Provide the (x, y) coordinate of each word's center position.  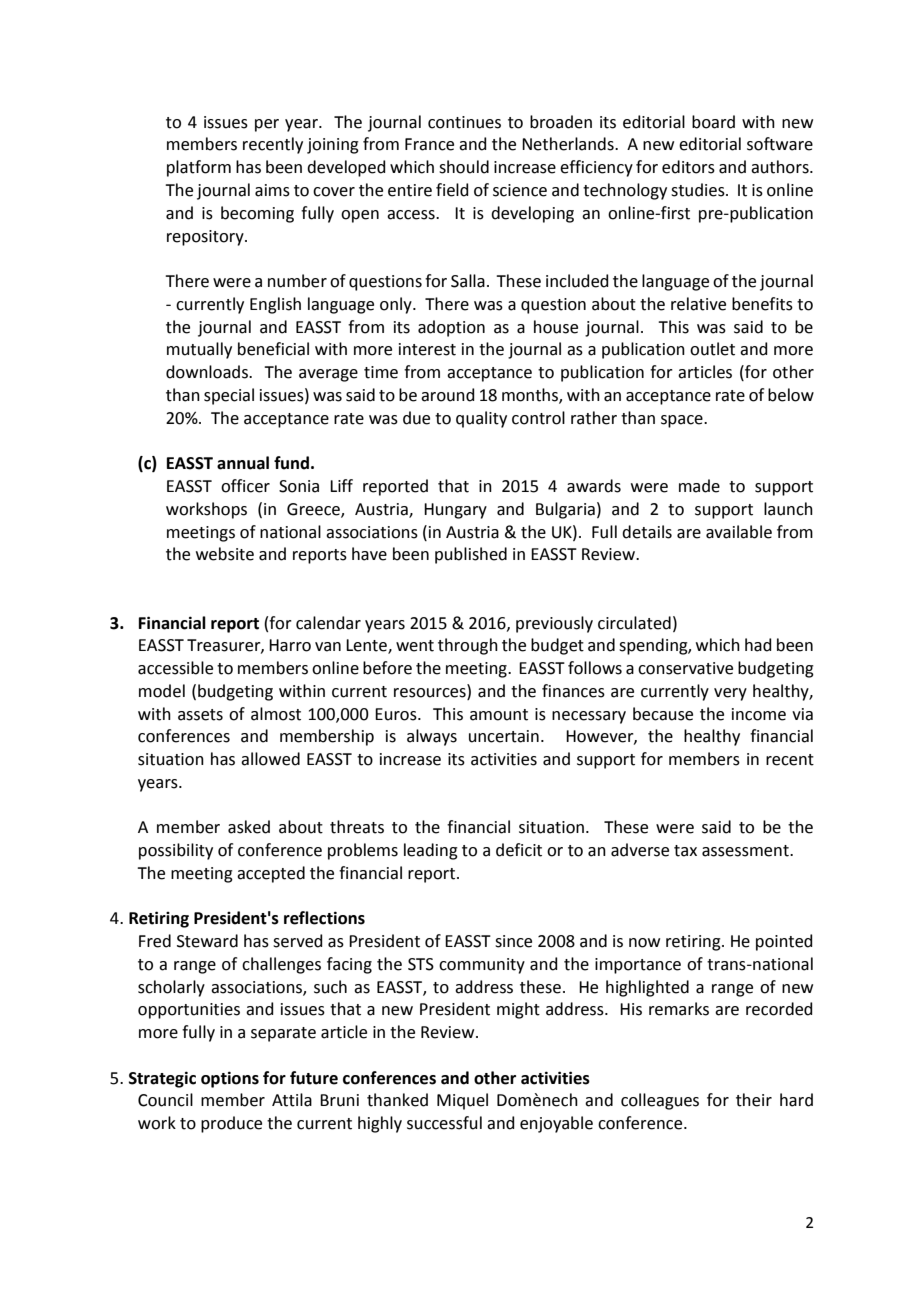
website (225, 554)
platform (199, 168)
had (758, 645)
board (713, 122)
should (464, 167)
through (468, 646)
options (230, 1079)
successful (444, 1123)
